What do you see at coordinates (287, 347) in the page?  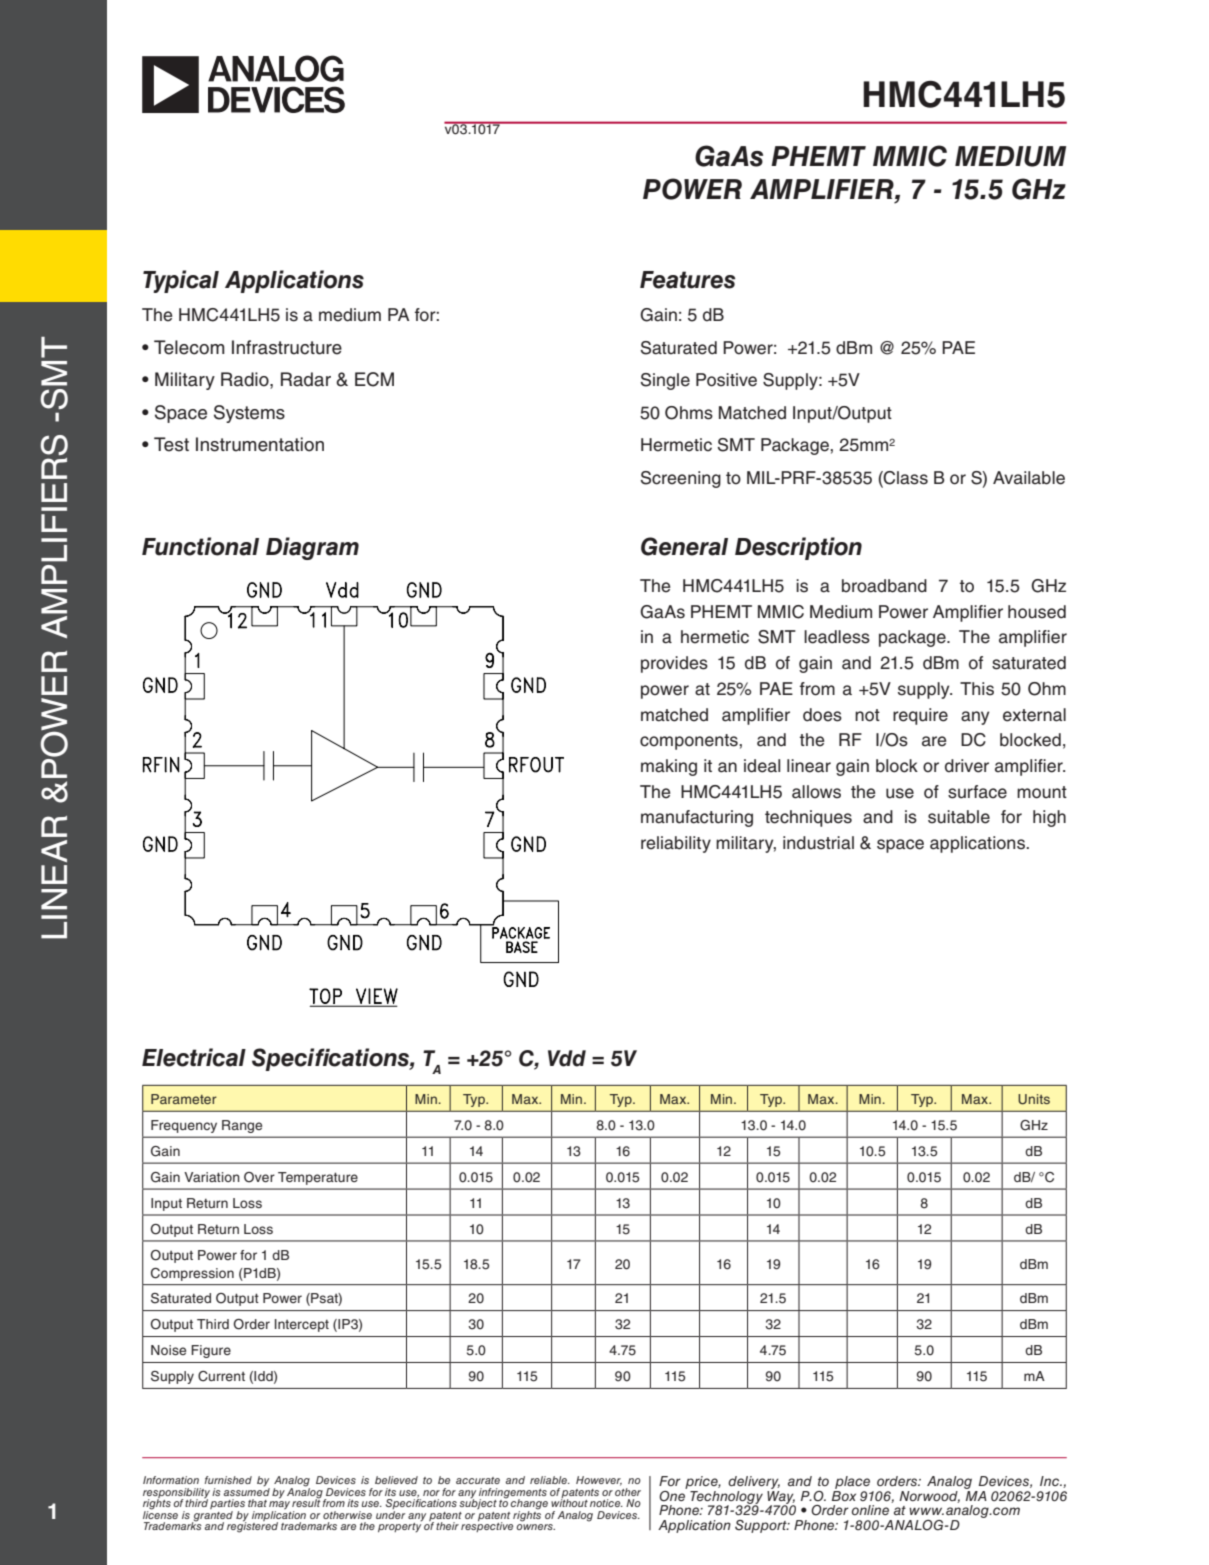 I see `Infrastructure` at bounding box center [287, 347].
